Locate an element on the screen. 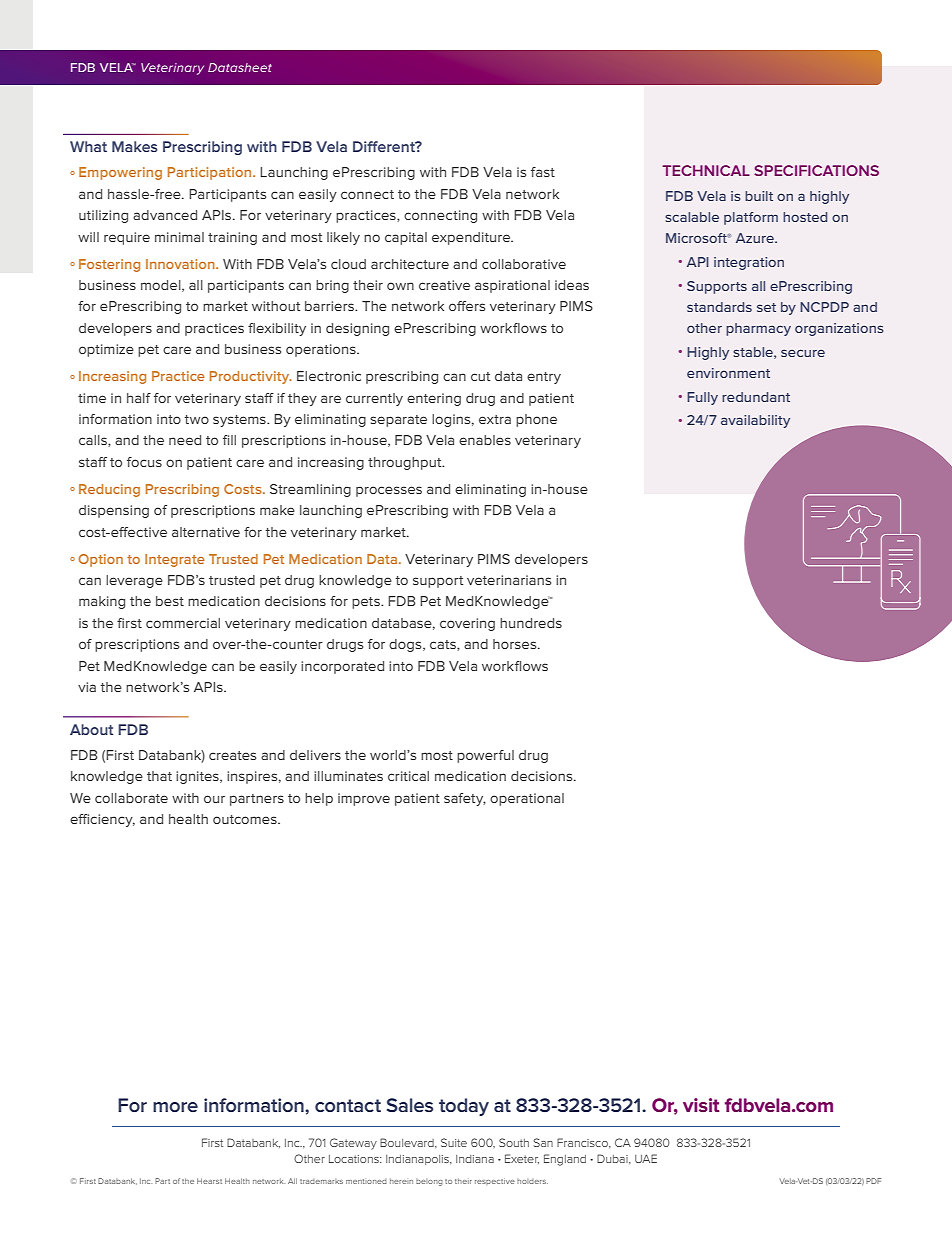 The height and width of the screenshot is (1233, 952). availability is located at coordinates (755, 421).
